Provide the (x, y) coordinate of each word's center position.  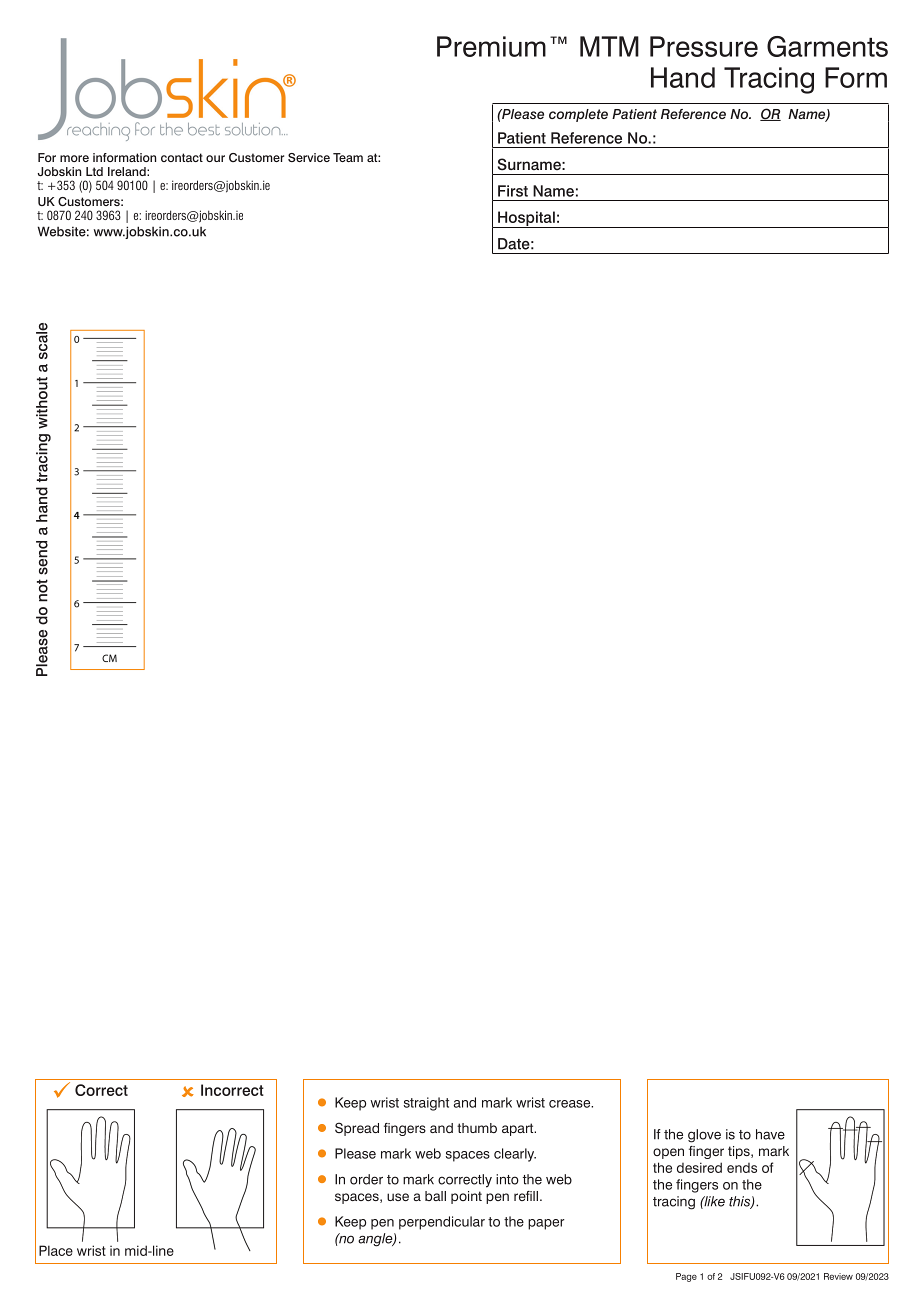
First (513, 191)
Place (56, 1250)
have (770, 1134)
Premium (491, 46)
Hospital (526, 219)
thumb (477, 1128)
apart (519, 1129)
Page (686, 1277)
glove (704, 1136)
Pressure (704, 46)
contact (182, 157)
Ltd (94, 171)
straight (426, 1104)
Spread (357, 1129)
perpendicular (442, 1223)
